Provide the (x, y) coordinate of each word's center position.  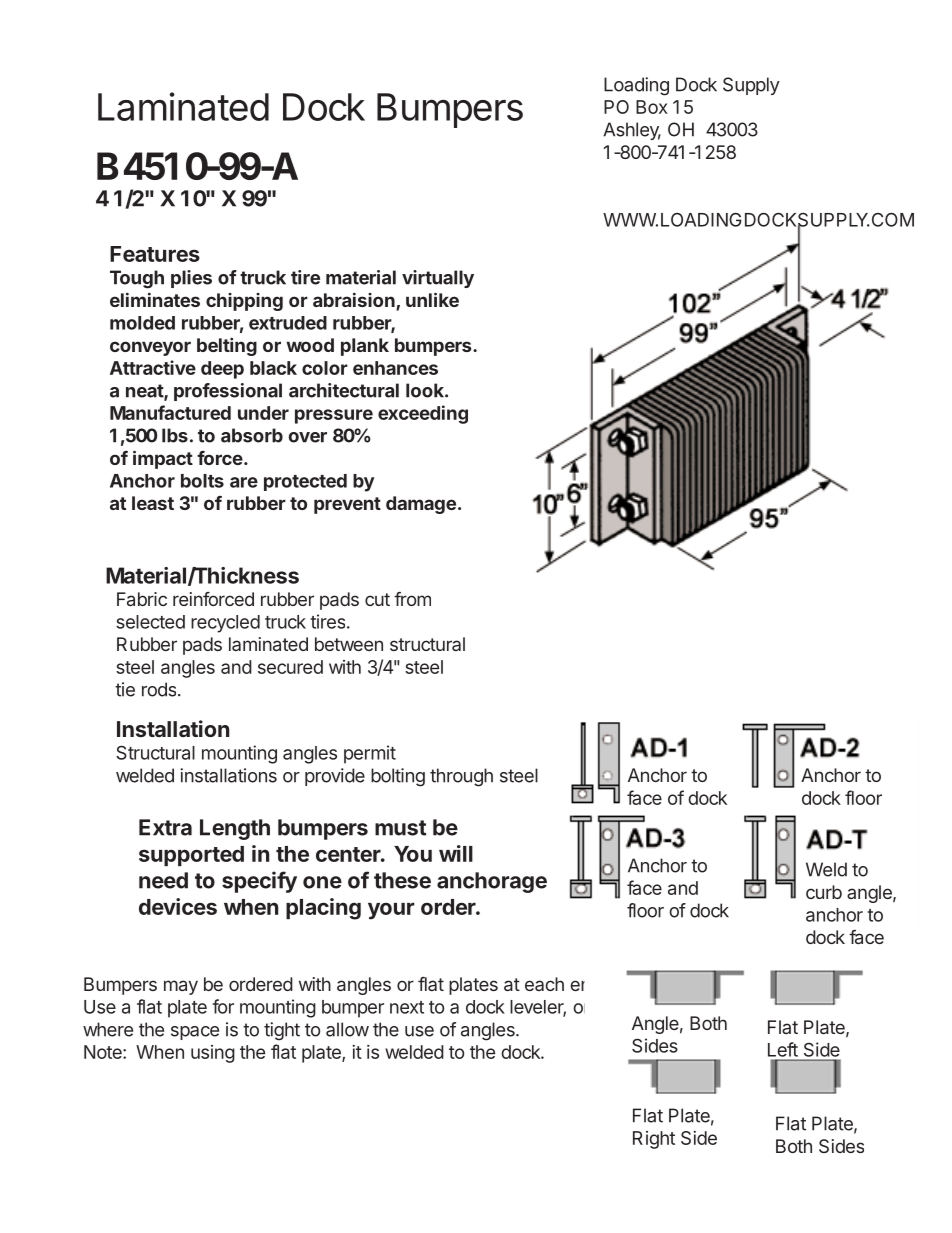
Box (652, 107)
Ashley (632, 131)
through (461, 777)
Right (654, 1140)
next (407, 1007)
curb (824, 892)
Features (155, 254)
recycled (225, 624)
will (456, 853)
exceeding (423, 414)
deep (222, 370)
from (412, 599)
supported (191, 856)
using (213, 1054)
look (426, 390)
